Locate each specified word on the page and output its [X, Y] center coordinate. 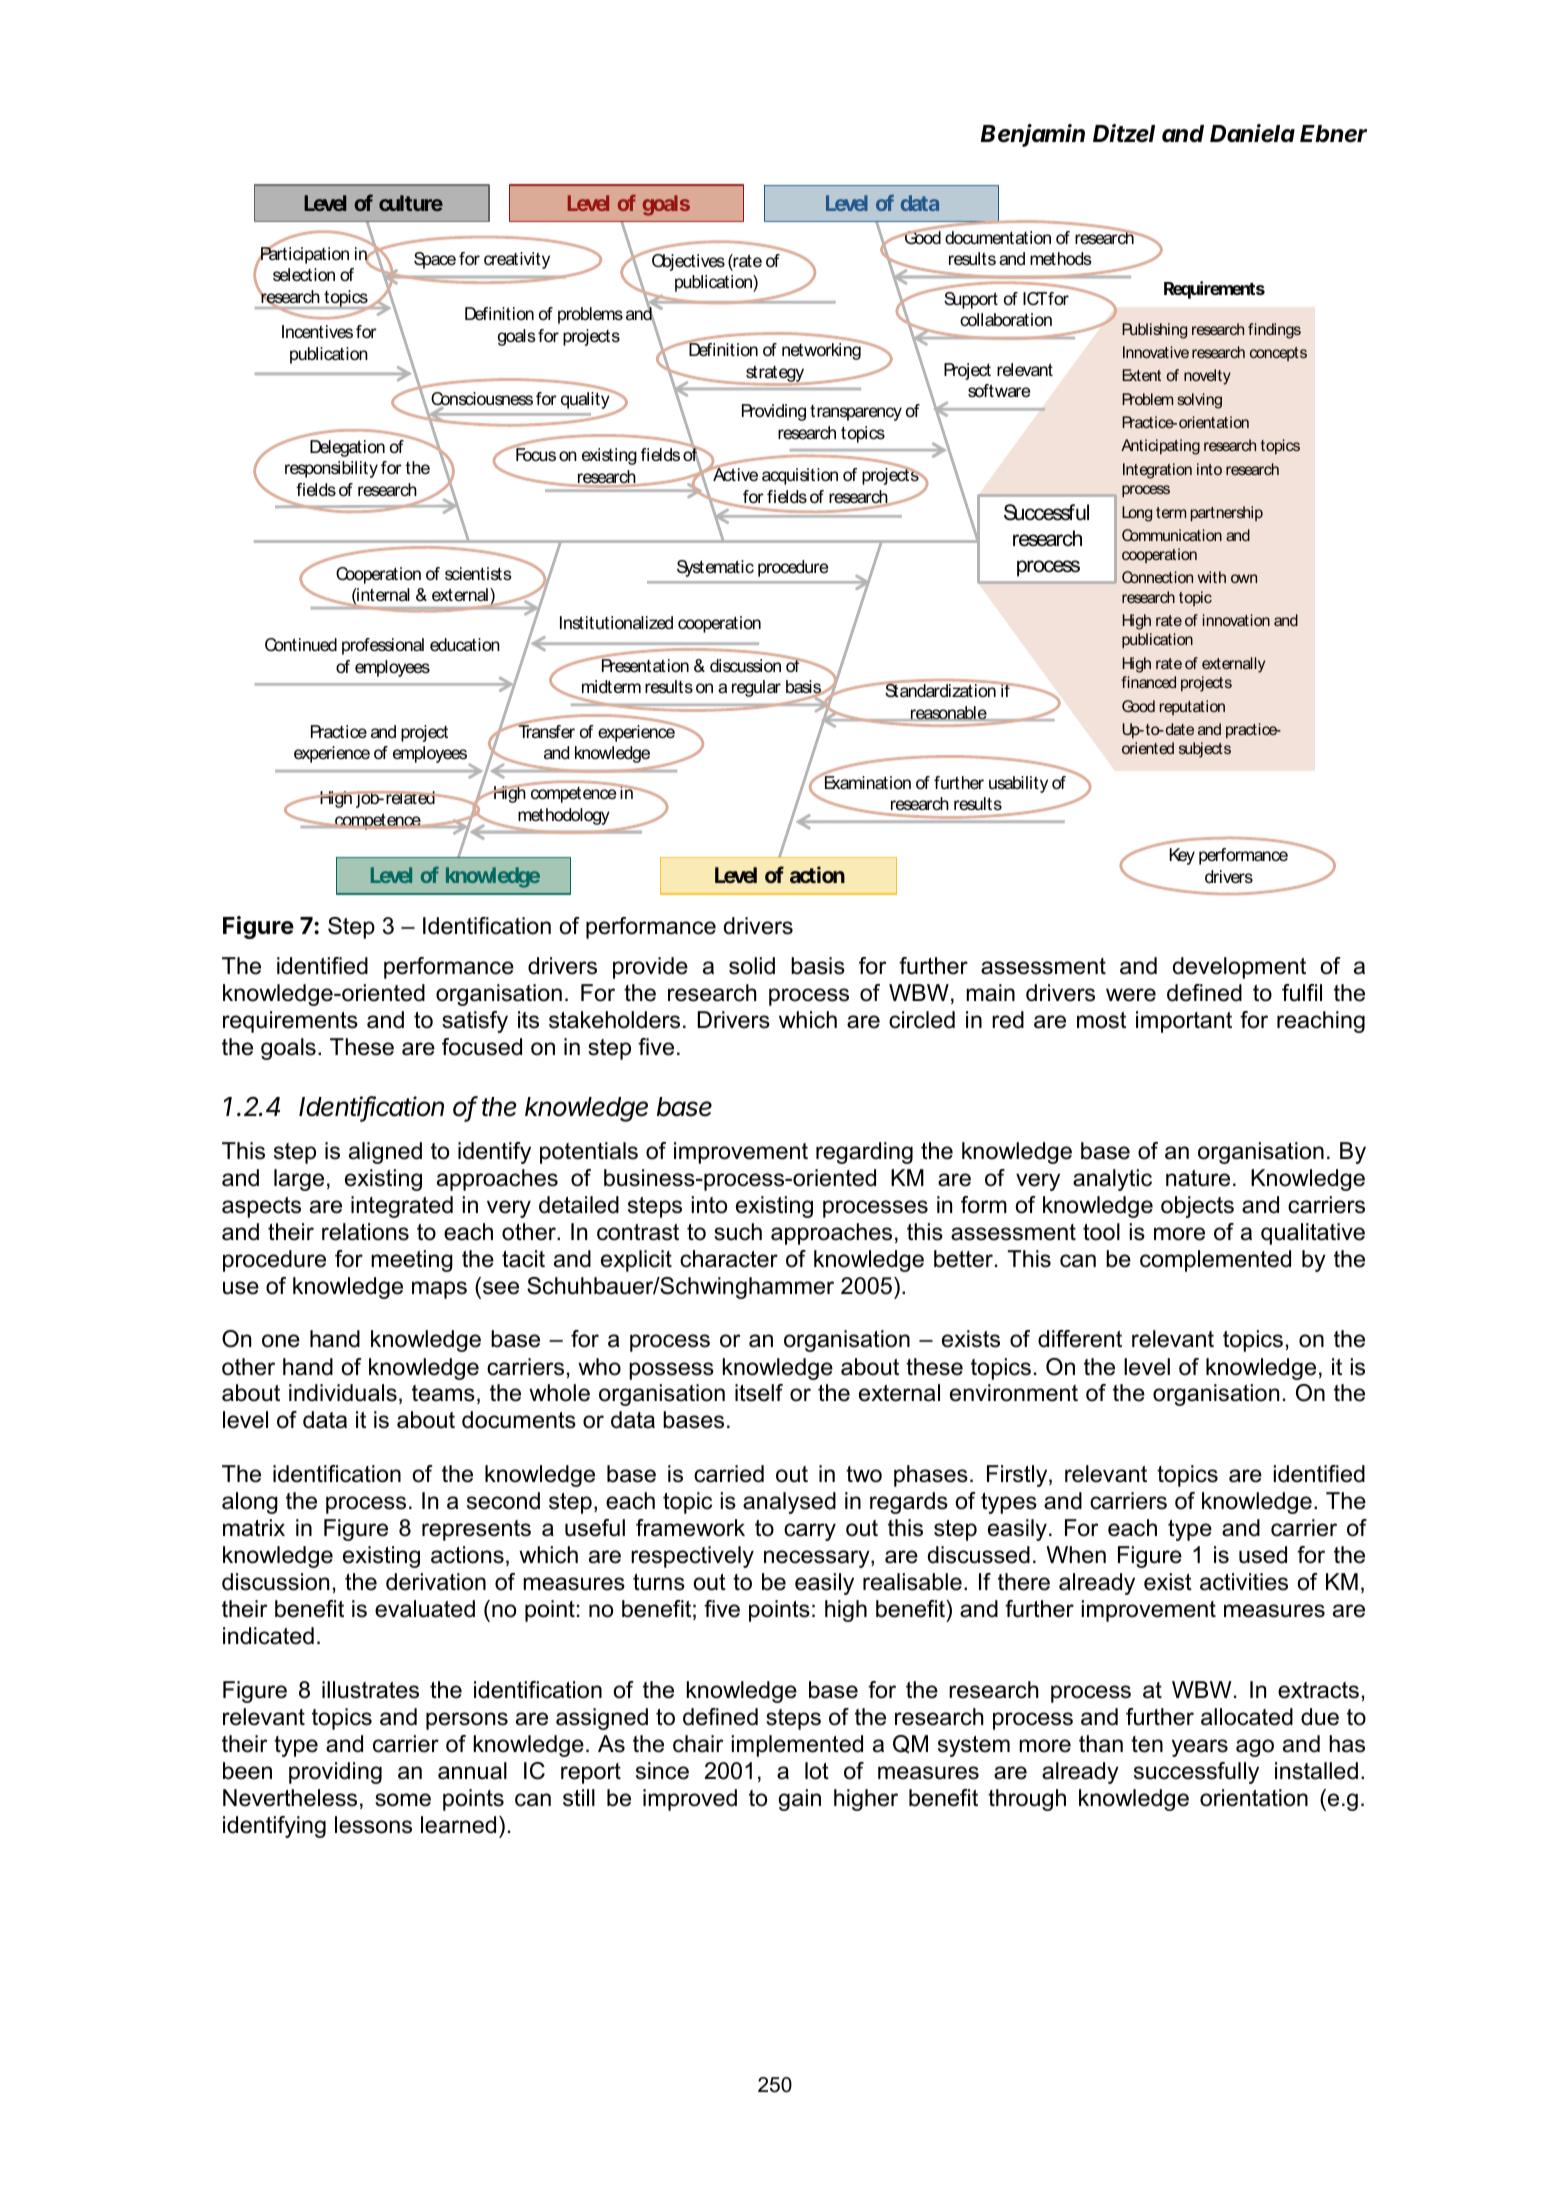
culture [411, 203]
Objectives [688, 262]
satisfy [475, 1022]
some [403, 1800]
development [1239, 968]
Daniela [1252, 133]
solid [752, 966]
